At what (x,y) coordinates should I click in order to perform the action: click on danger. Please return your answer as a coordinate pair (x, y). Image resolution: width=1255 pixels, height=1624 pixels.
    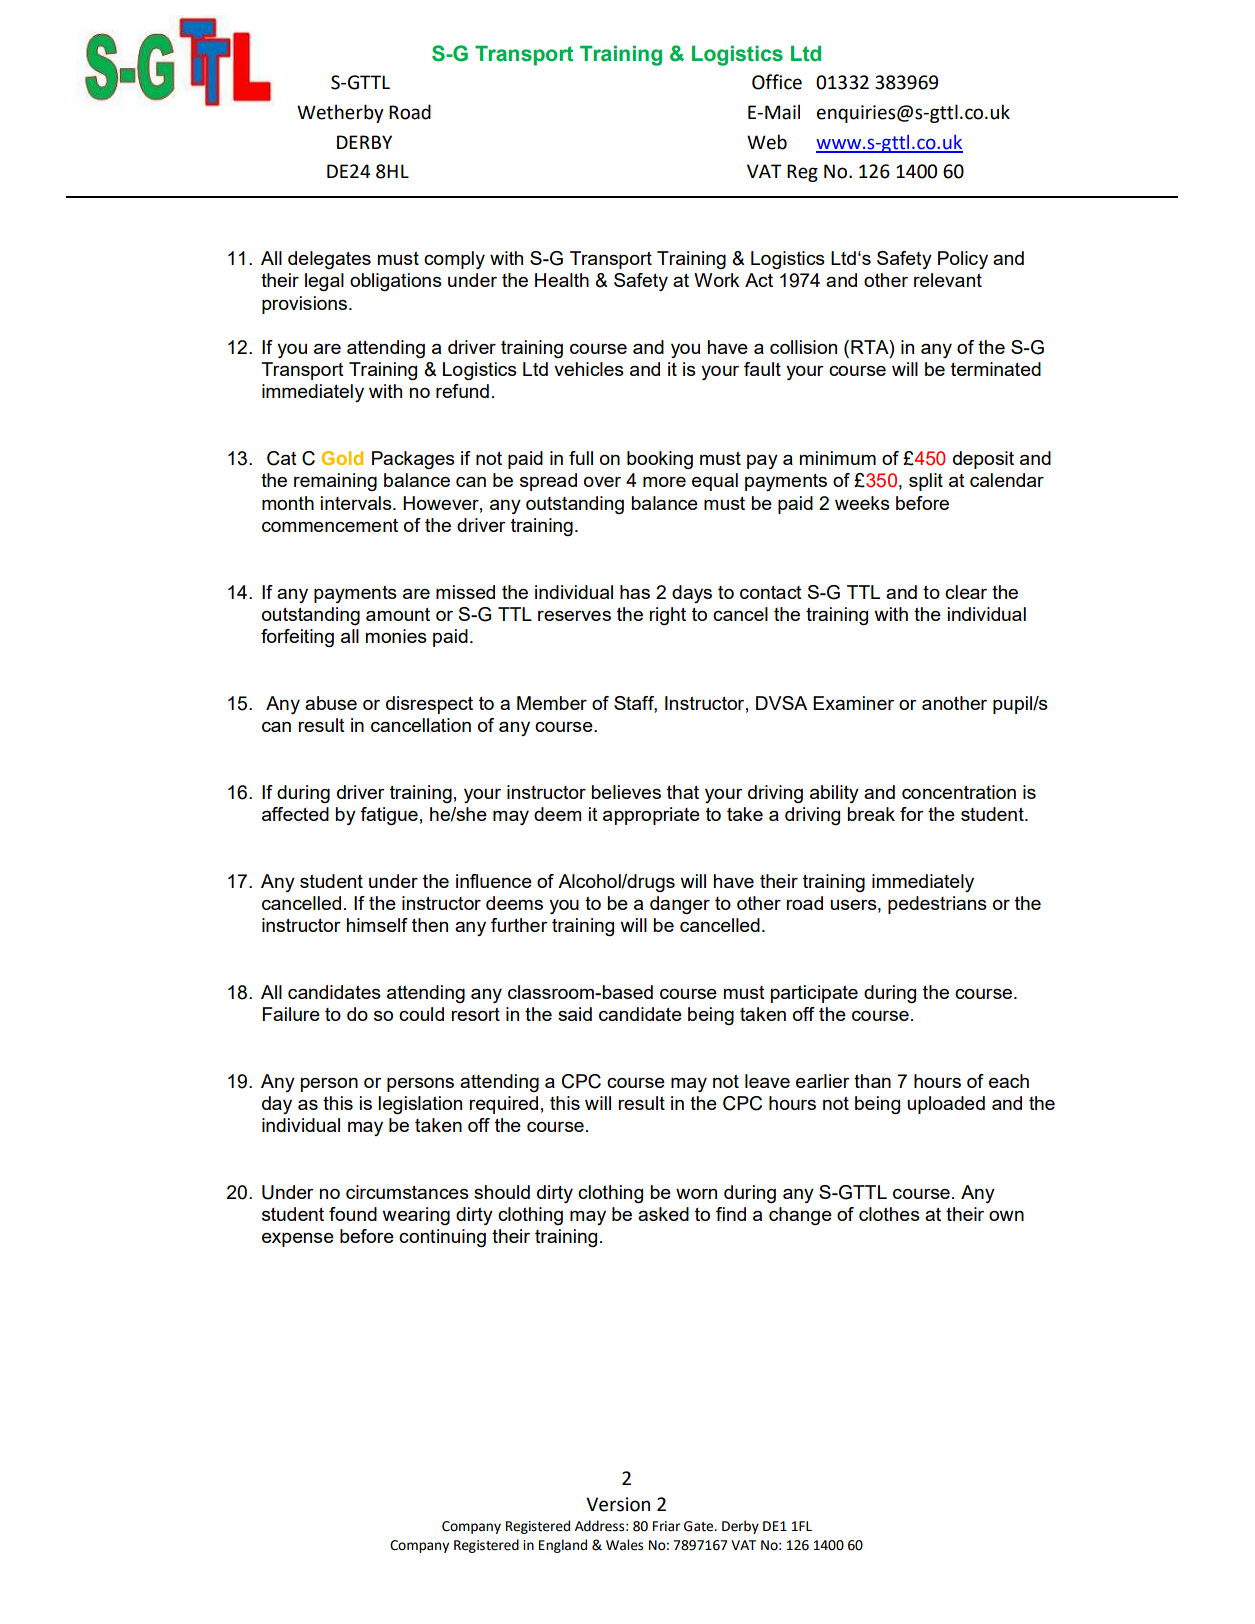
    Looking at the image, I should click on (680, 905).
